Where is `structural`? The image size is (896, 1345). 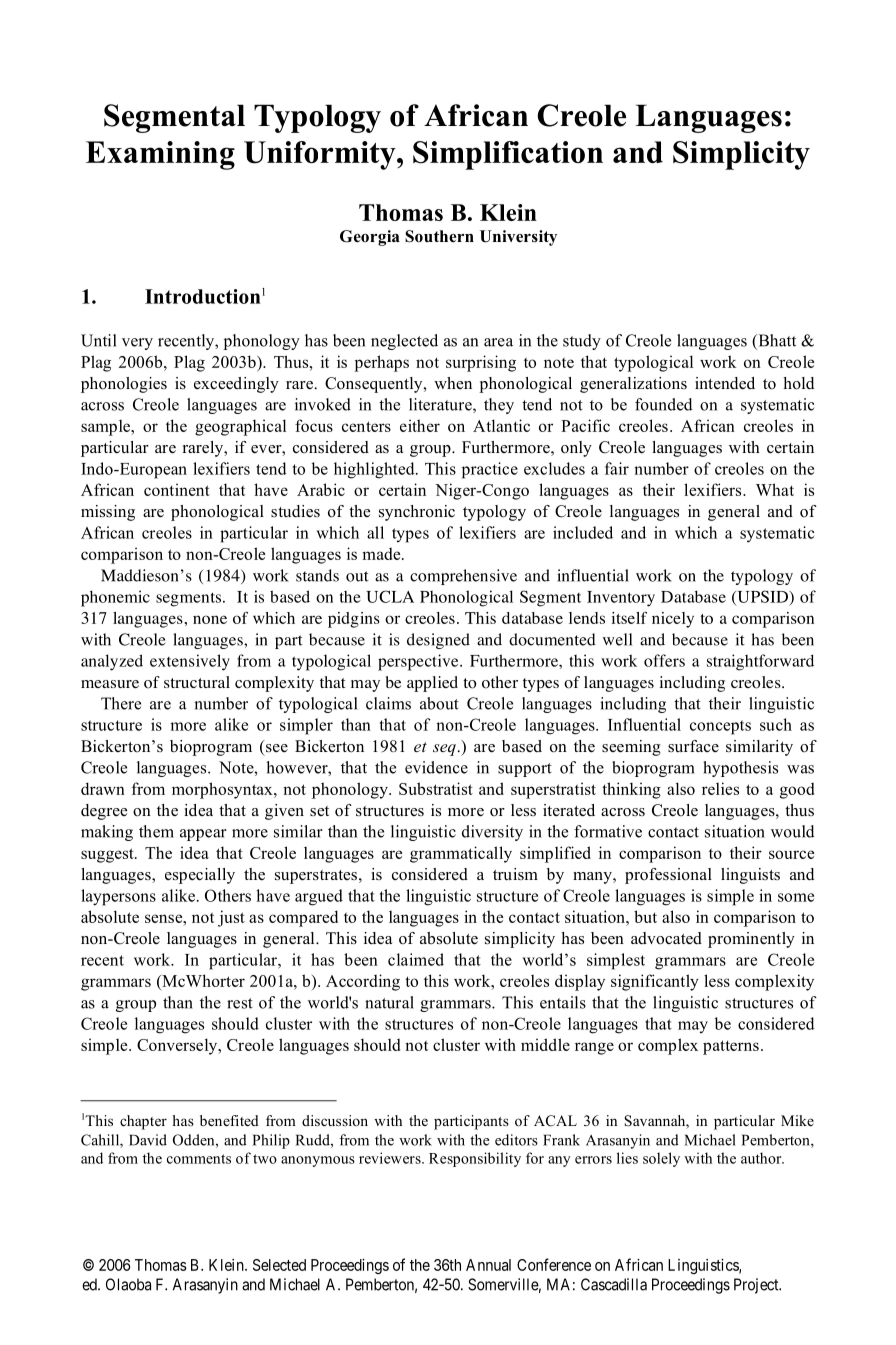 structural is located at coordinates (197, 682).
